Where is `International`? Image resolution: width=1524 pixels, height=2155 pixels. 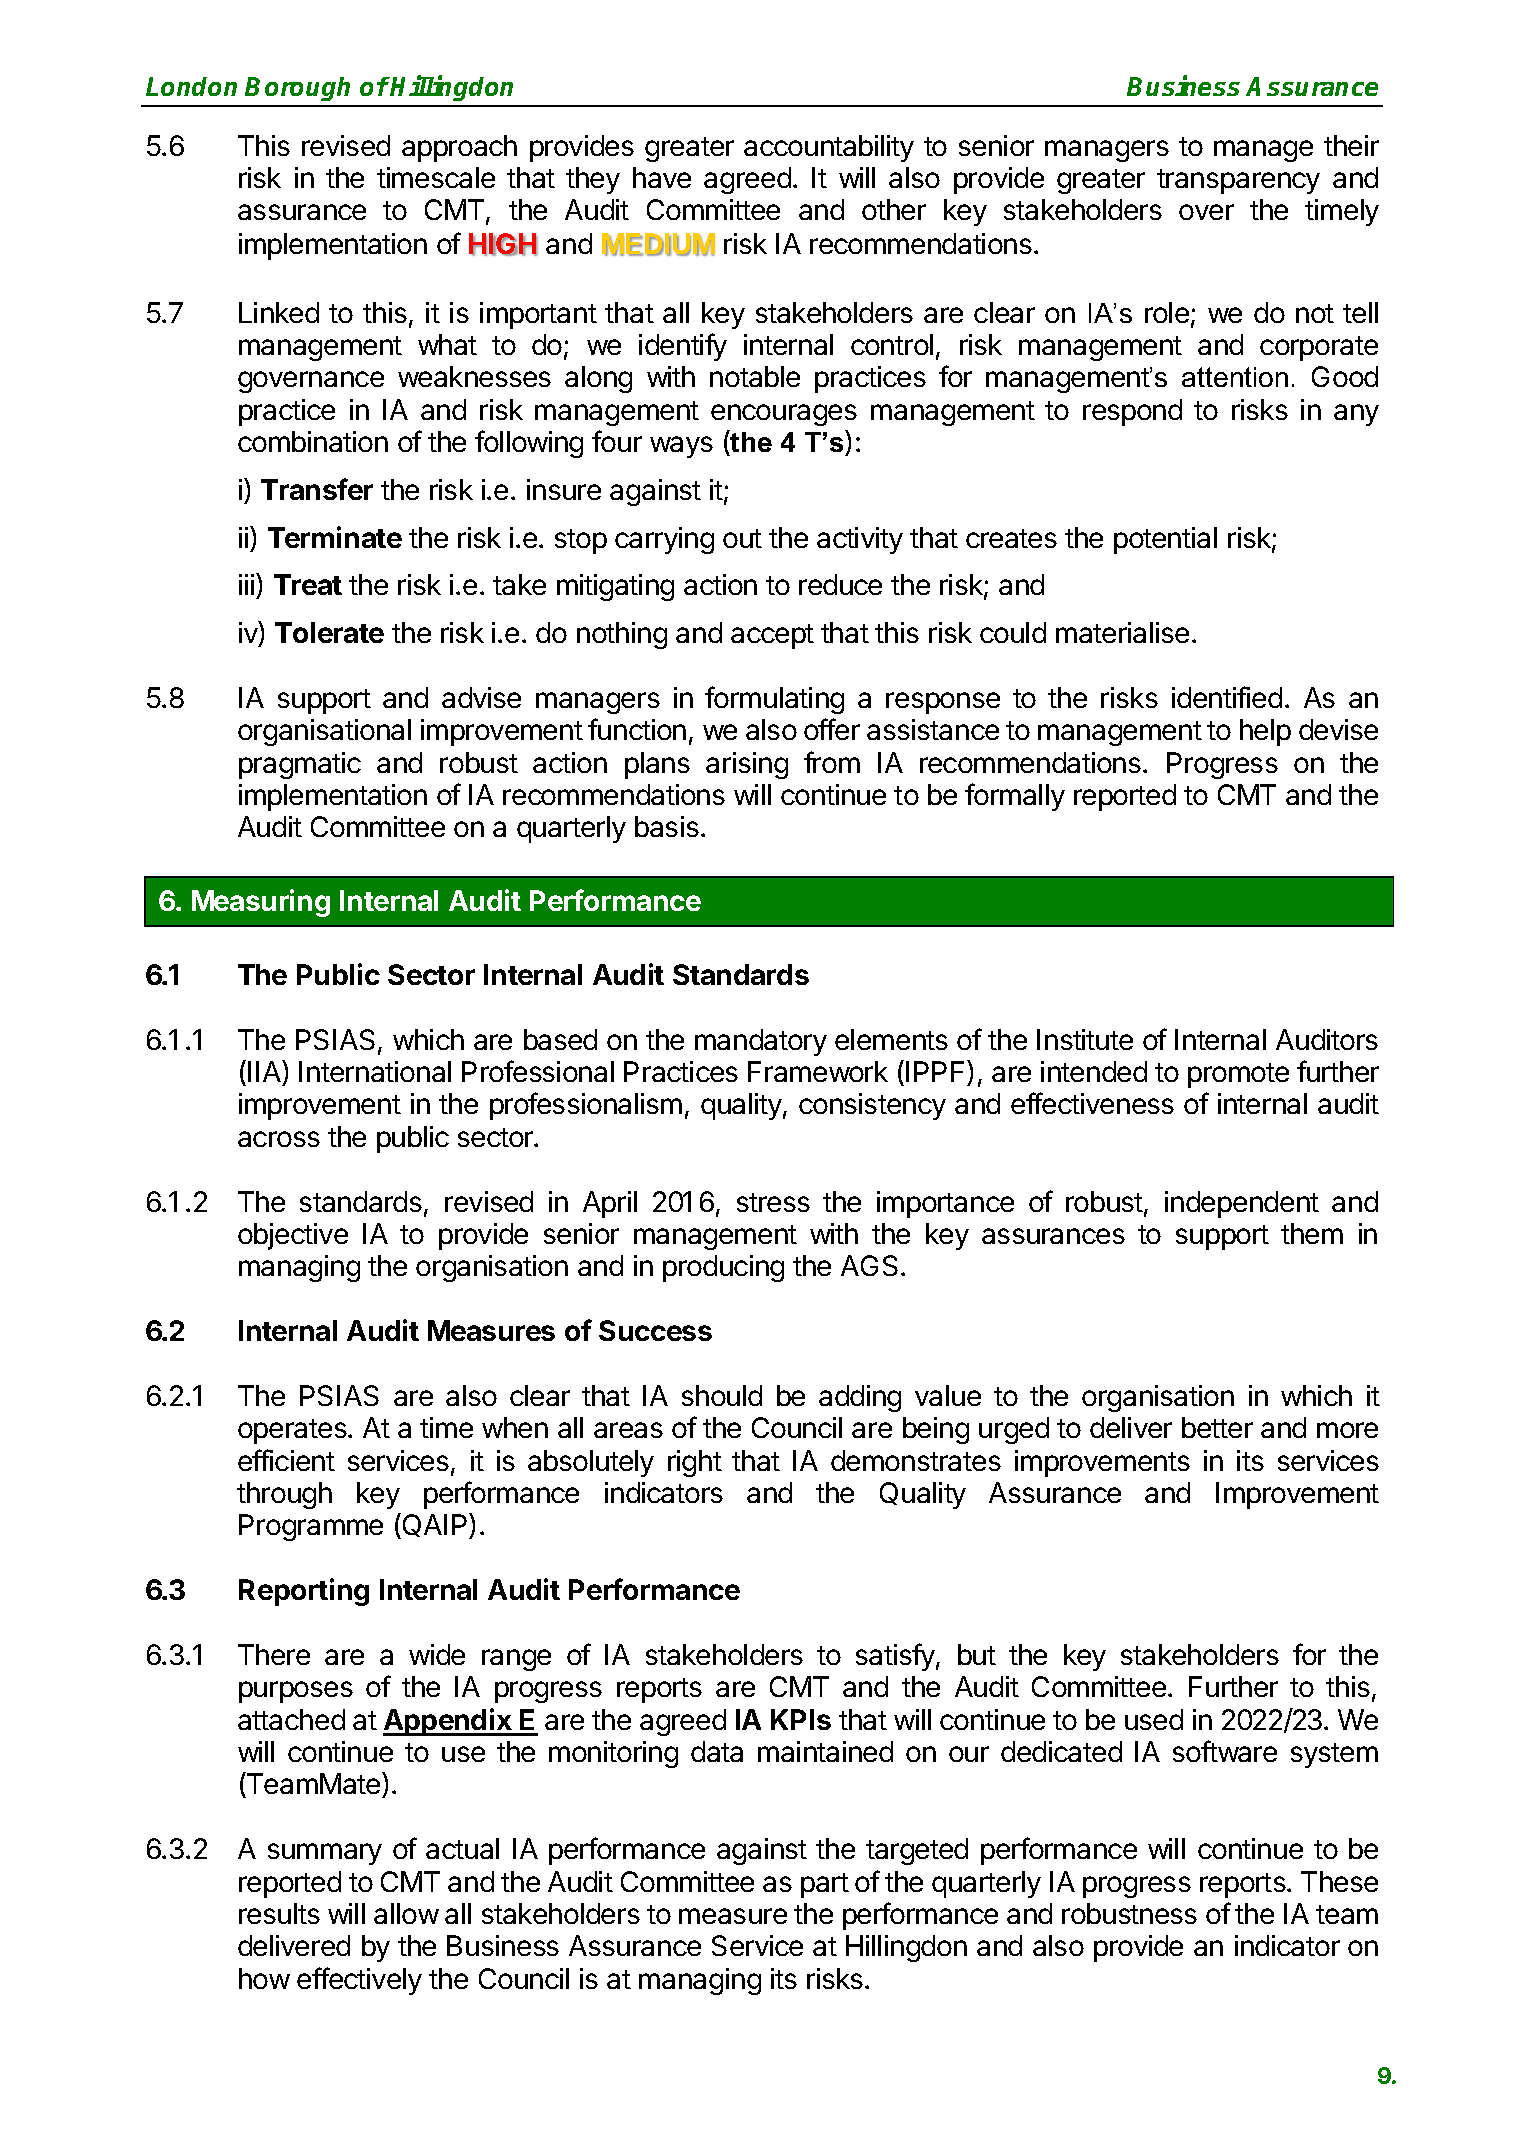 International is located at coordinates (375, 1071).
